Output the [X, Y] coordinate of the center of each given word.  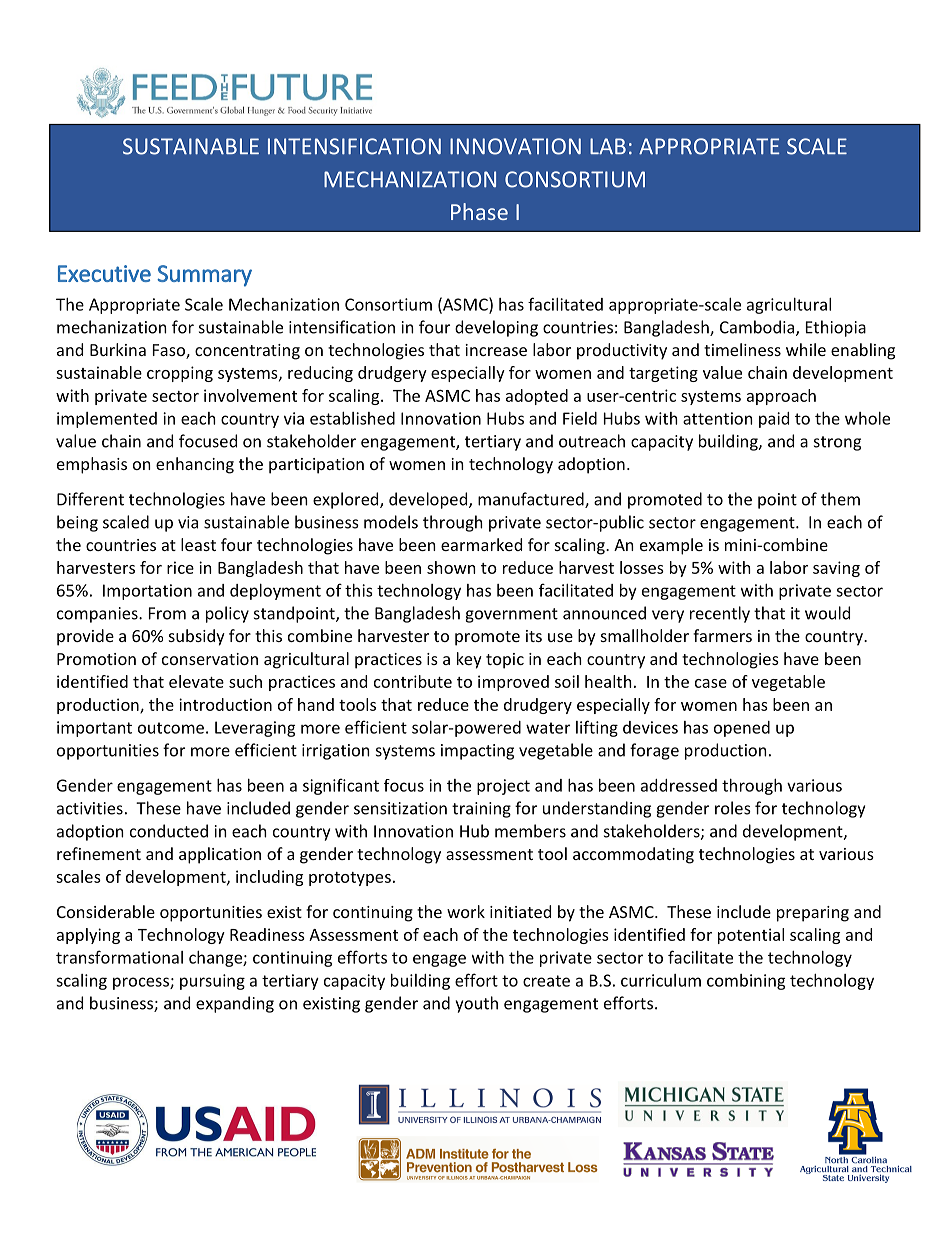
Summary [204, 276]
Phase [479, 211]
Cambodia [757, 327]
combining [746, 982]
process [142, 983]
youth [476, 1004]
